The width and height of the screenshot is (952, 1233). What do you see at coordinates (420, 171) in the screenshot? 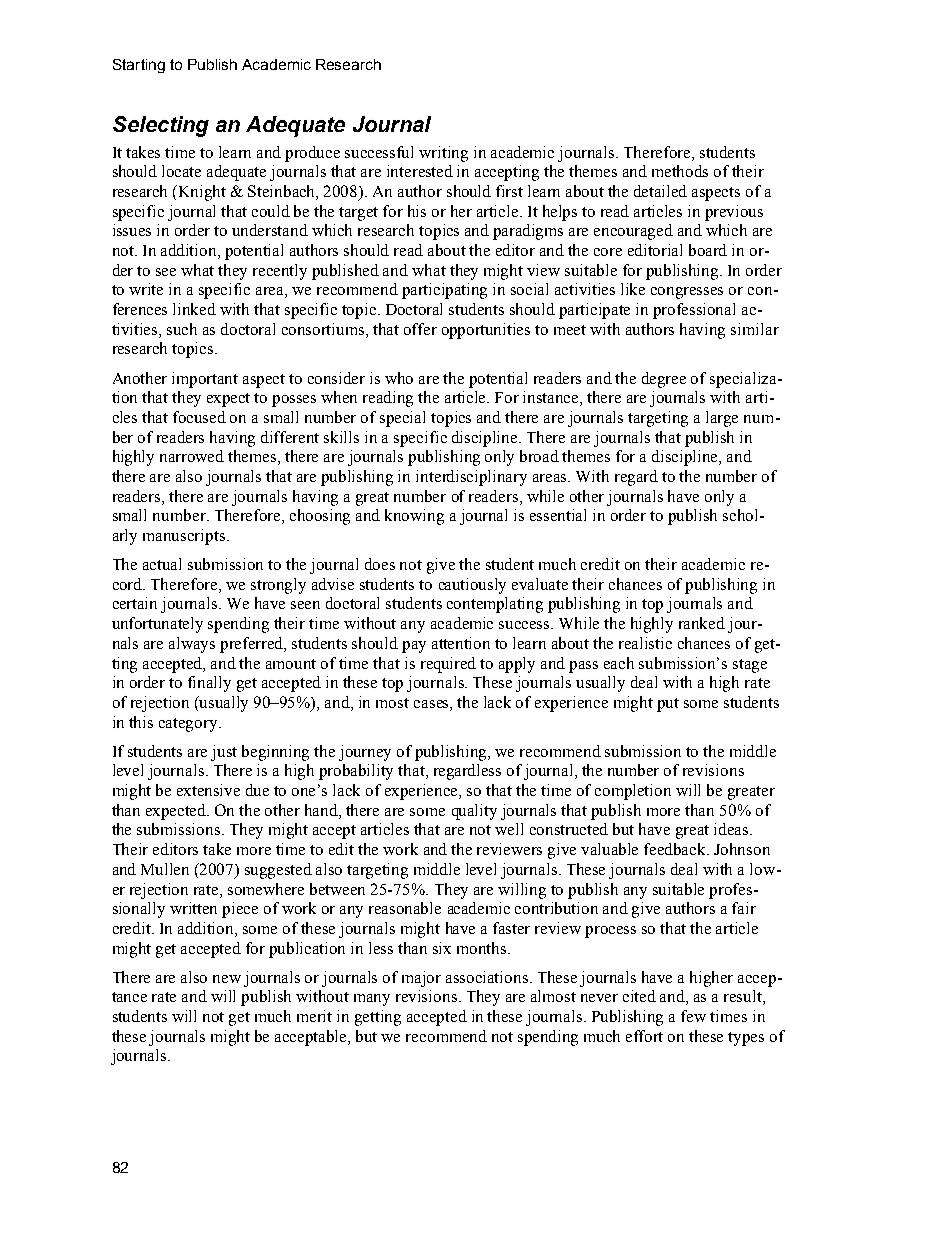
I see `interested` at bounding box center [420, 171].
